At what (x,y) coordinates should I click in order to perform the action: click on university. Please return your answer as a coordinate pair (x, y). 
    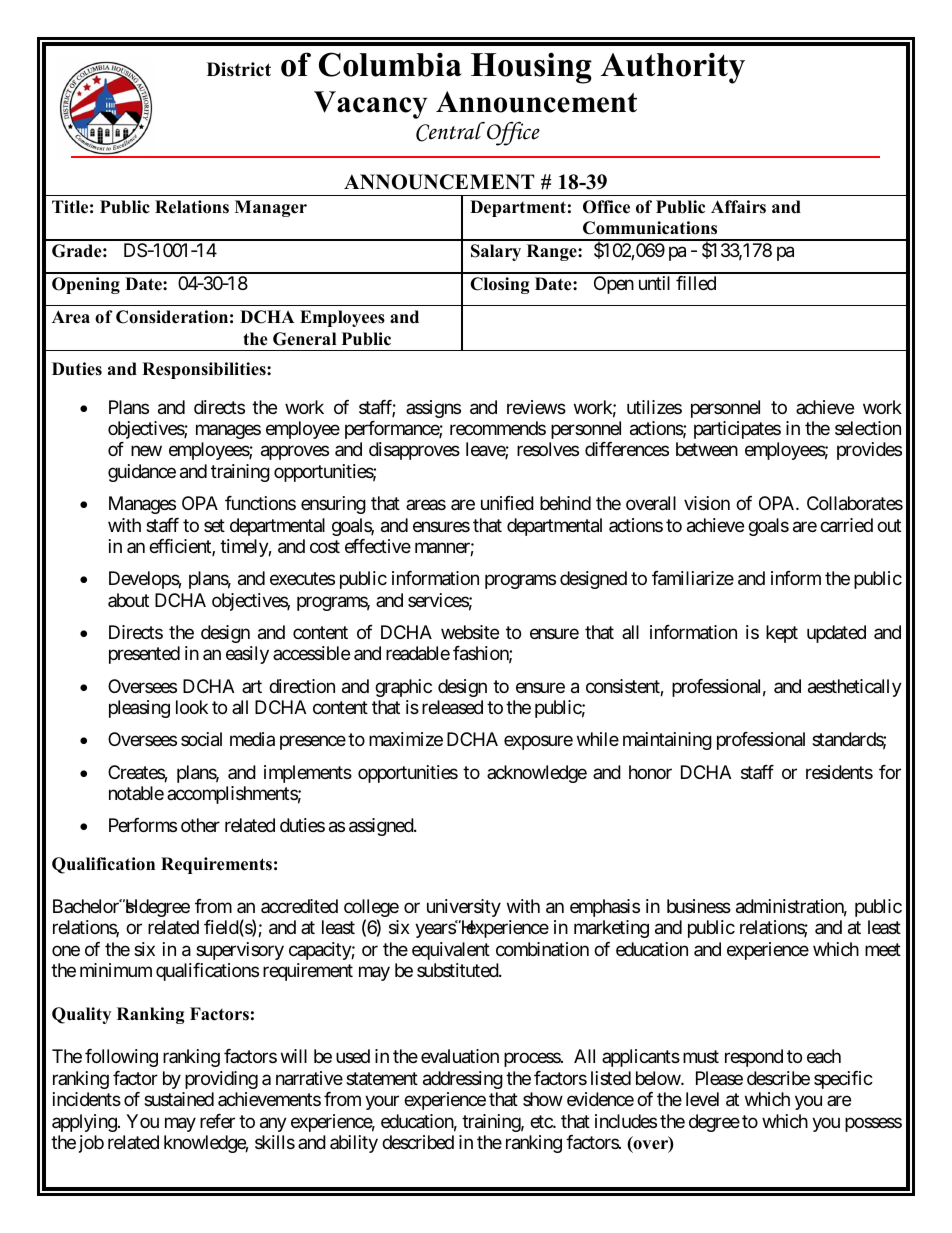
    Looking at the image, I should click on (464, 908).
